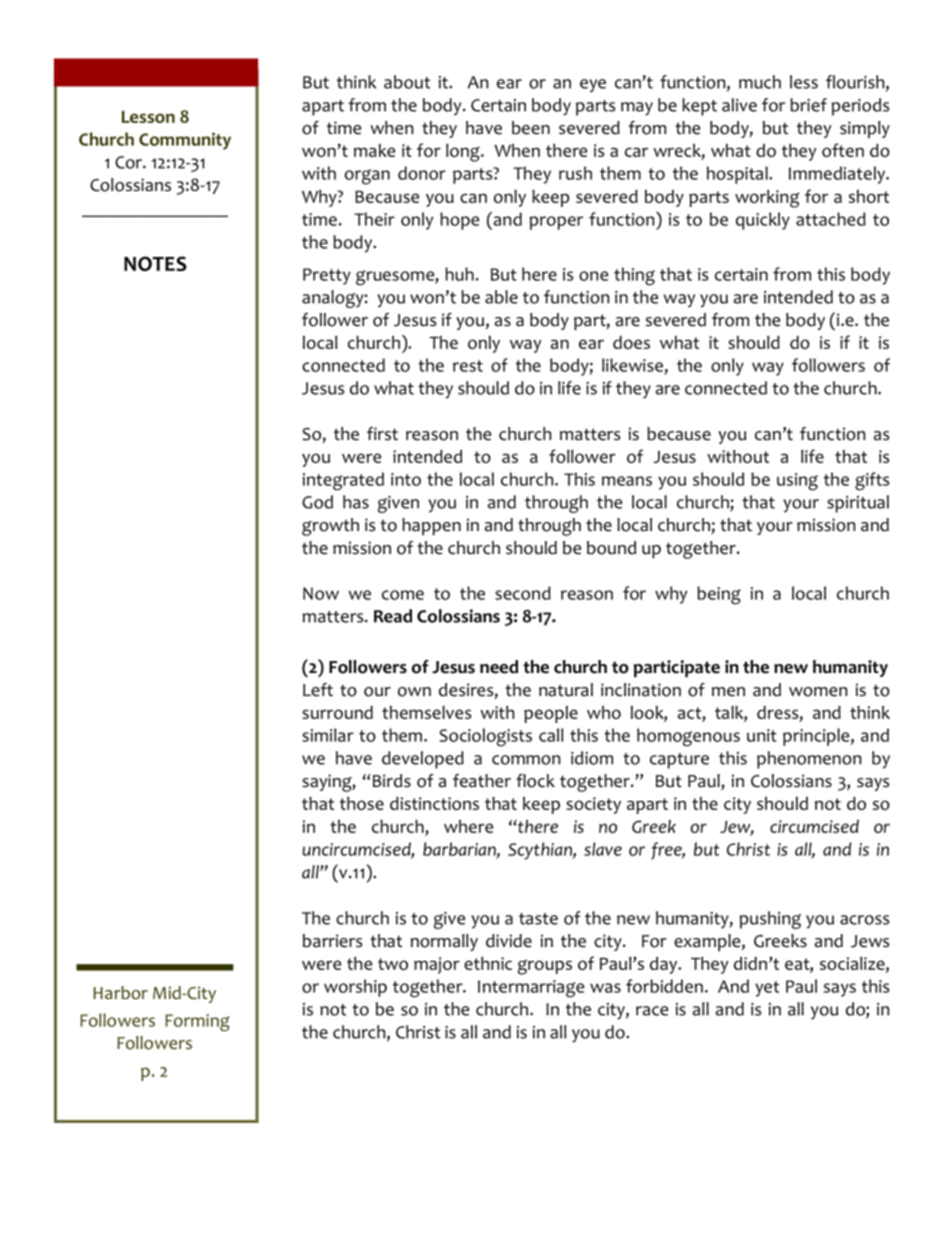  I want to click on spiritual, so click(858, 504).
